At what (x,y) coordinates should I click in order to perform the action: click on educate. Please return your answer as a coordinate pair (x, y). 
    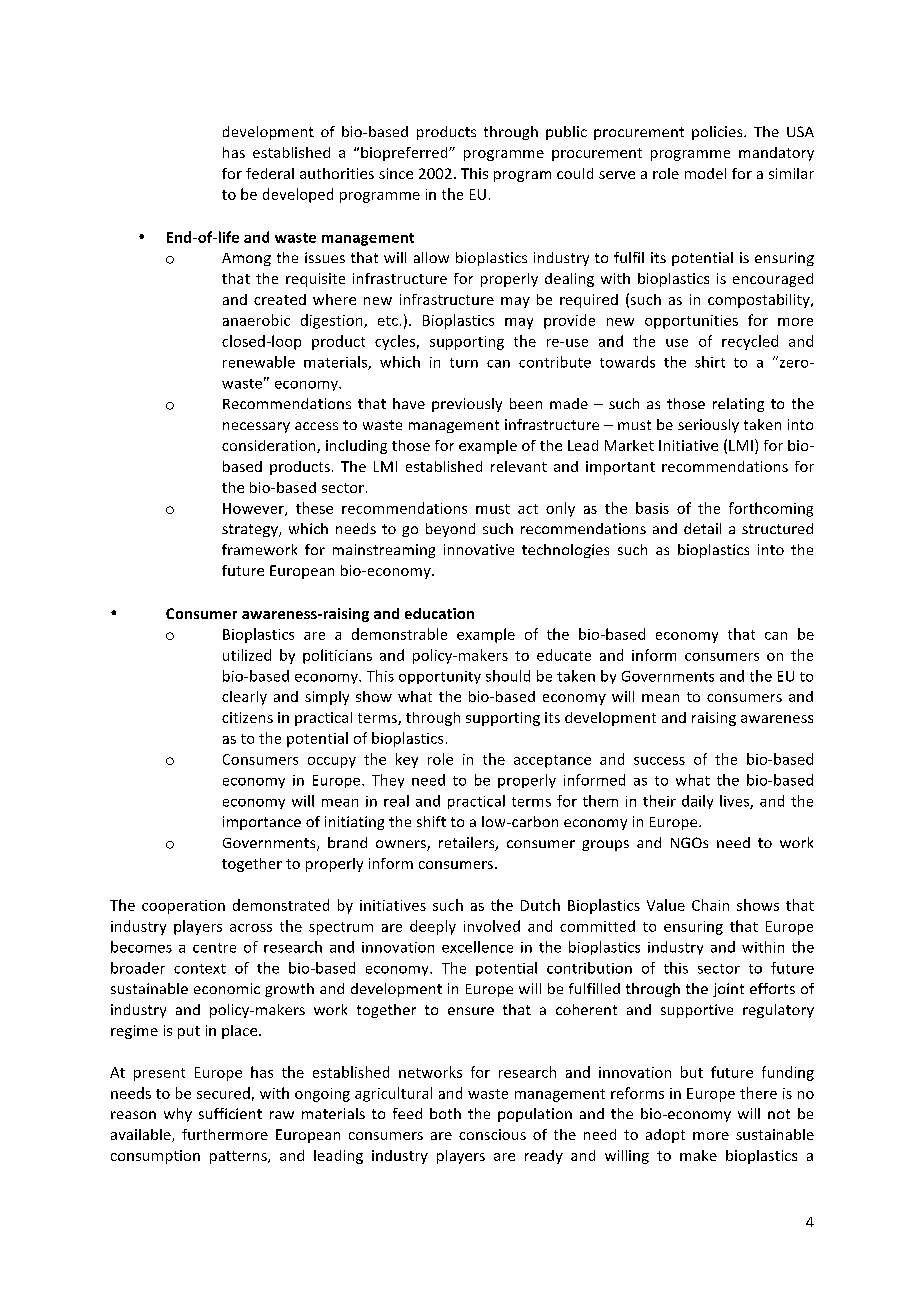
    Looking at the image, I should click on (564, 655).
